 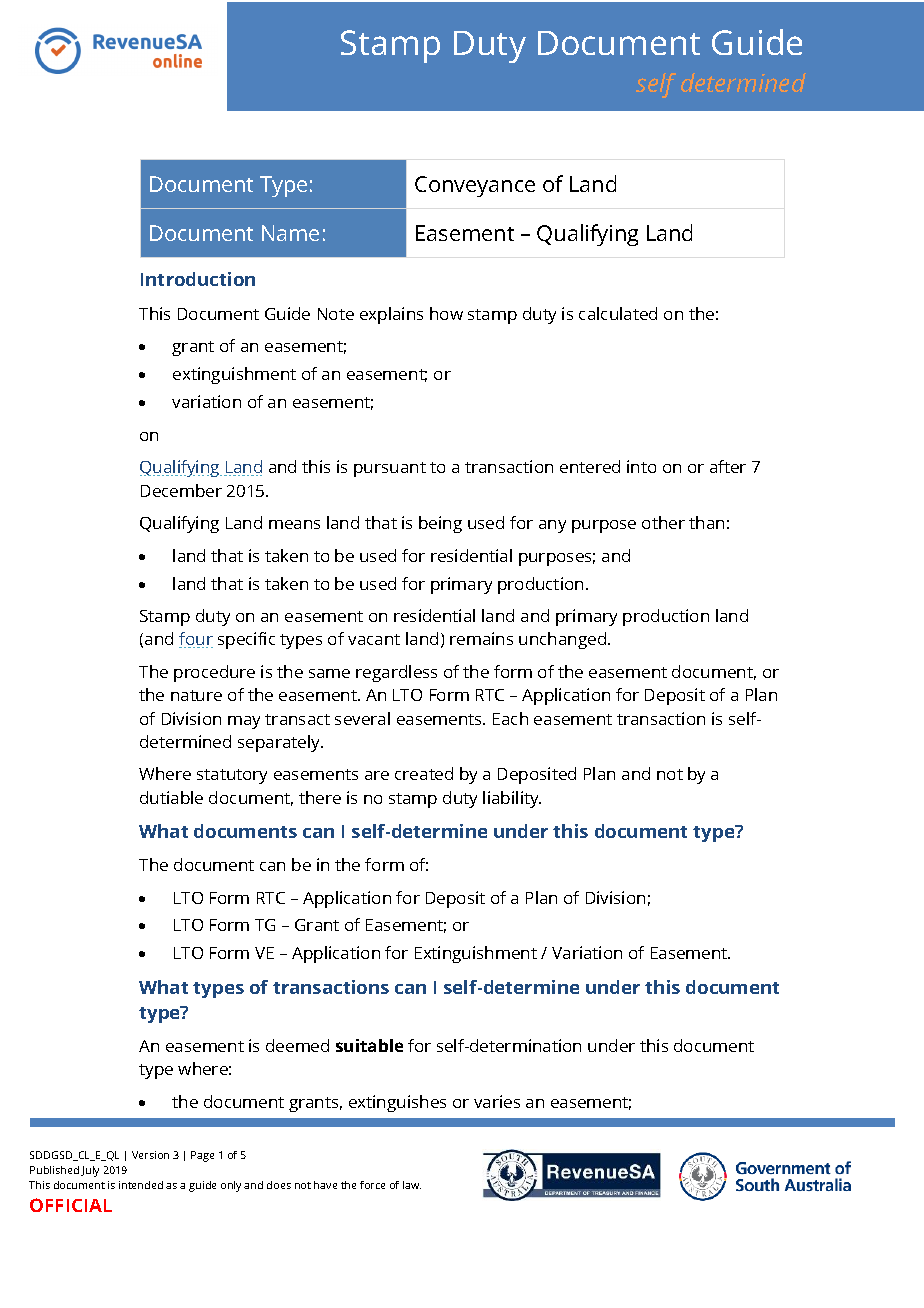 I want to click on deemed, so click(x=297, y=1045).
